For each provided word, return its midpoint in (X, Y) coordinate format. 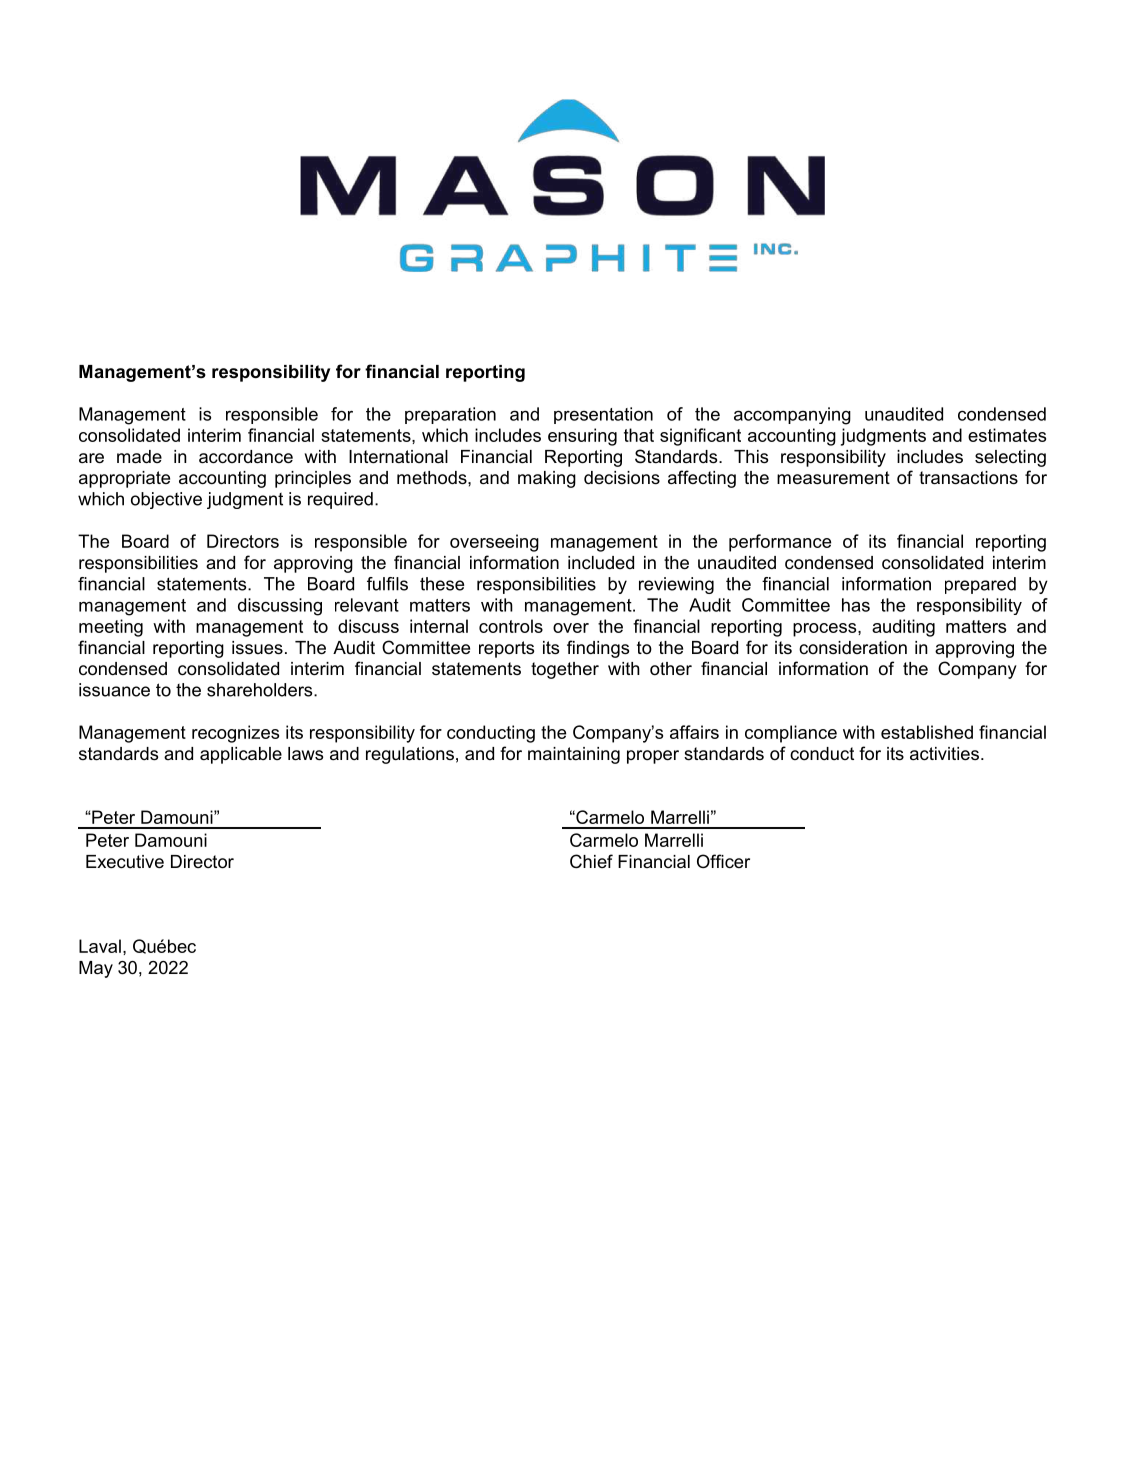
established (927, 732)
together (565, 670)
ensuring (582, 437)
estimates (1007, 435)
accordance (246, 457)
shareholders (261, 690)
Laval (100, 946)
